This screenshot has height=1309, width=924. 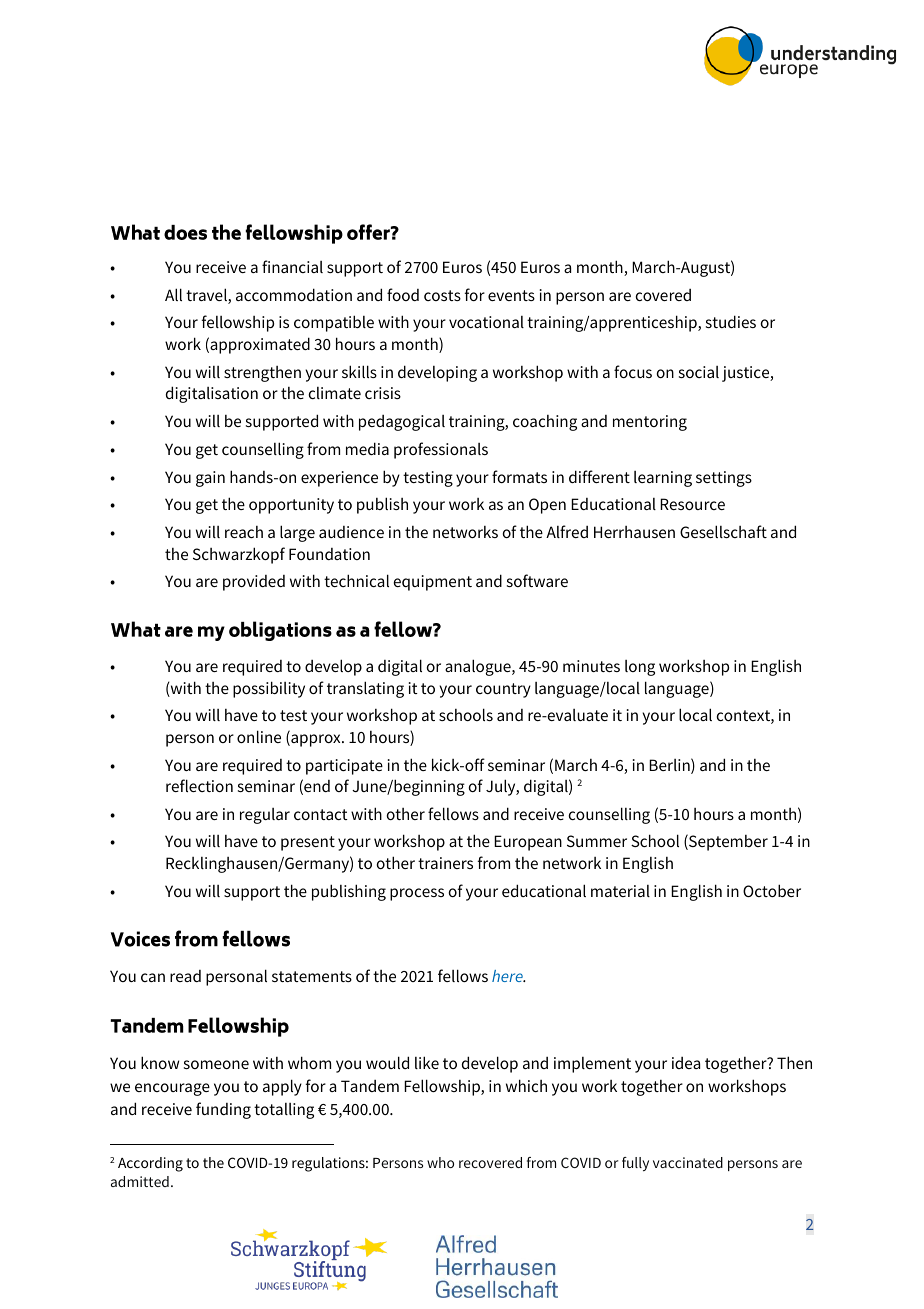 What do you see at coordinates (417, 894) in the screenshot?
I see `process` at bounding box center [417, 894].
